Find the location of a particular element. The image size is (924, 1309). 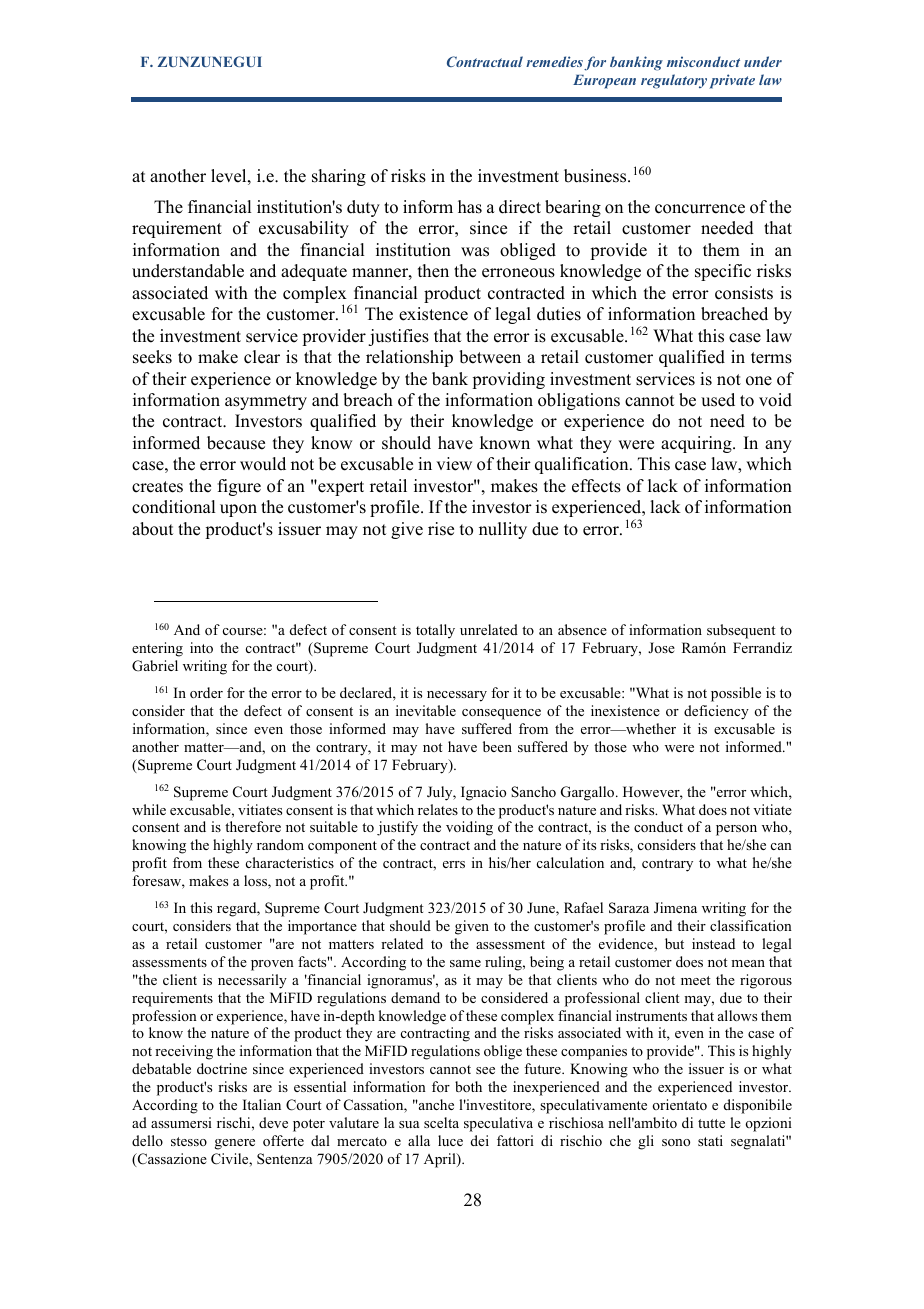

sharing is located at coordinates (339, 177).
